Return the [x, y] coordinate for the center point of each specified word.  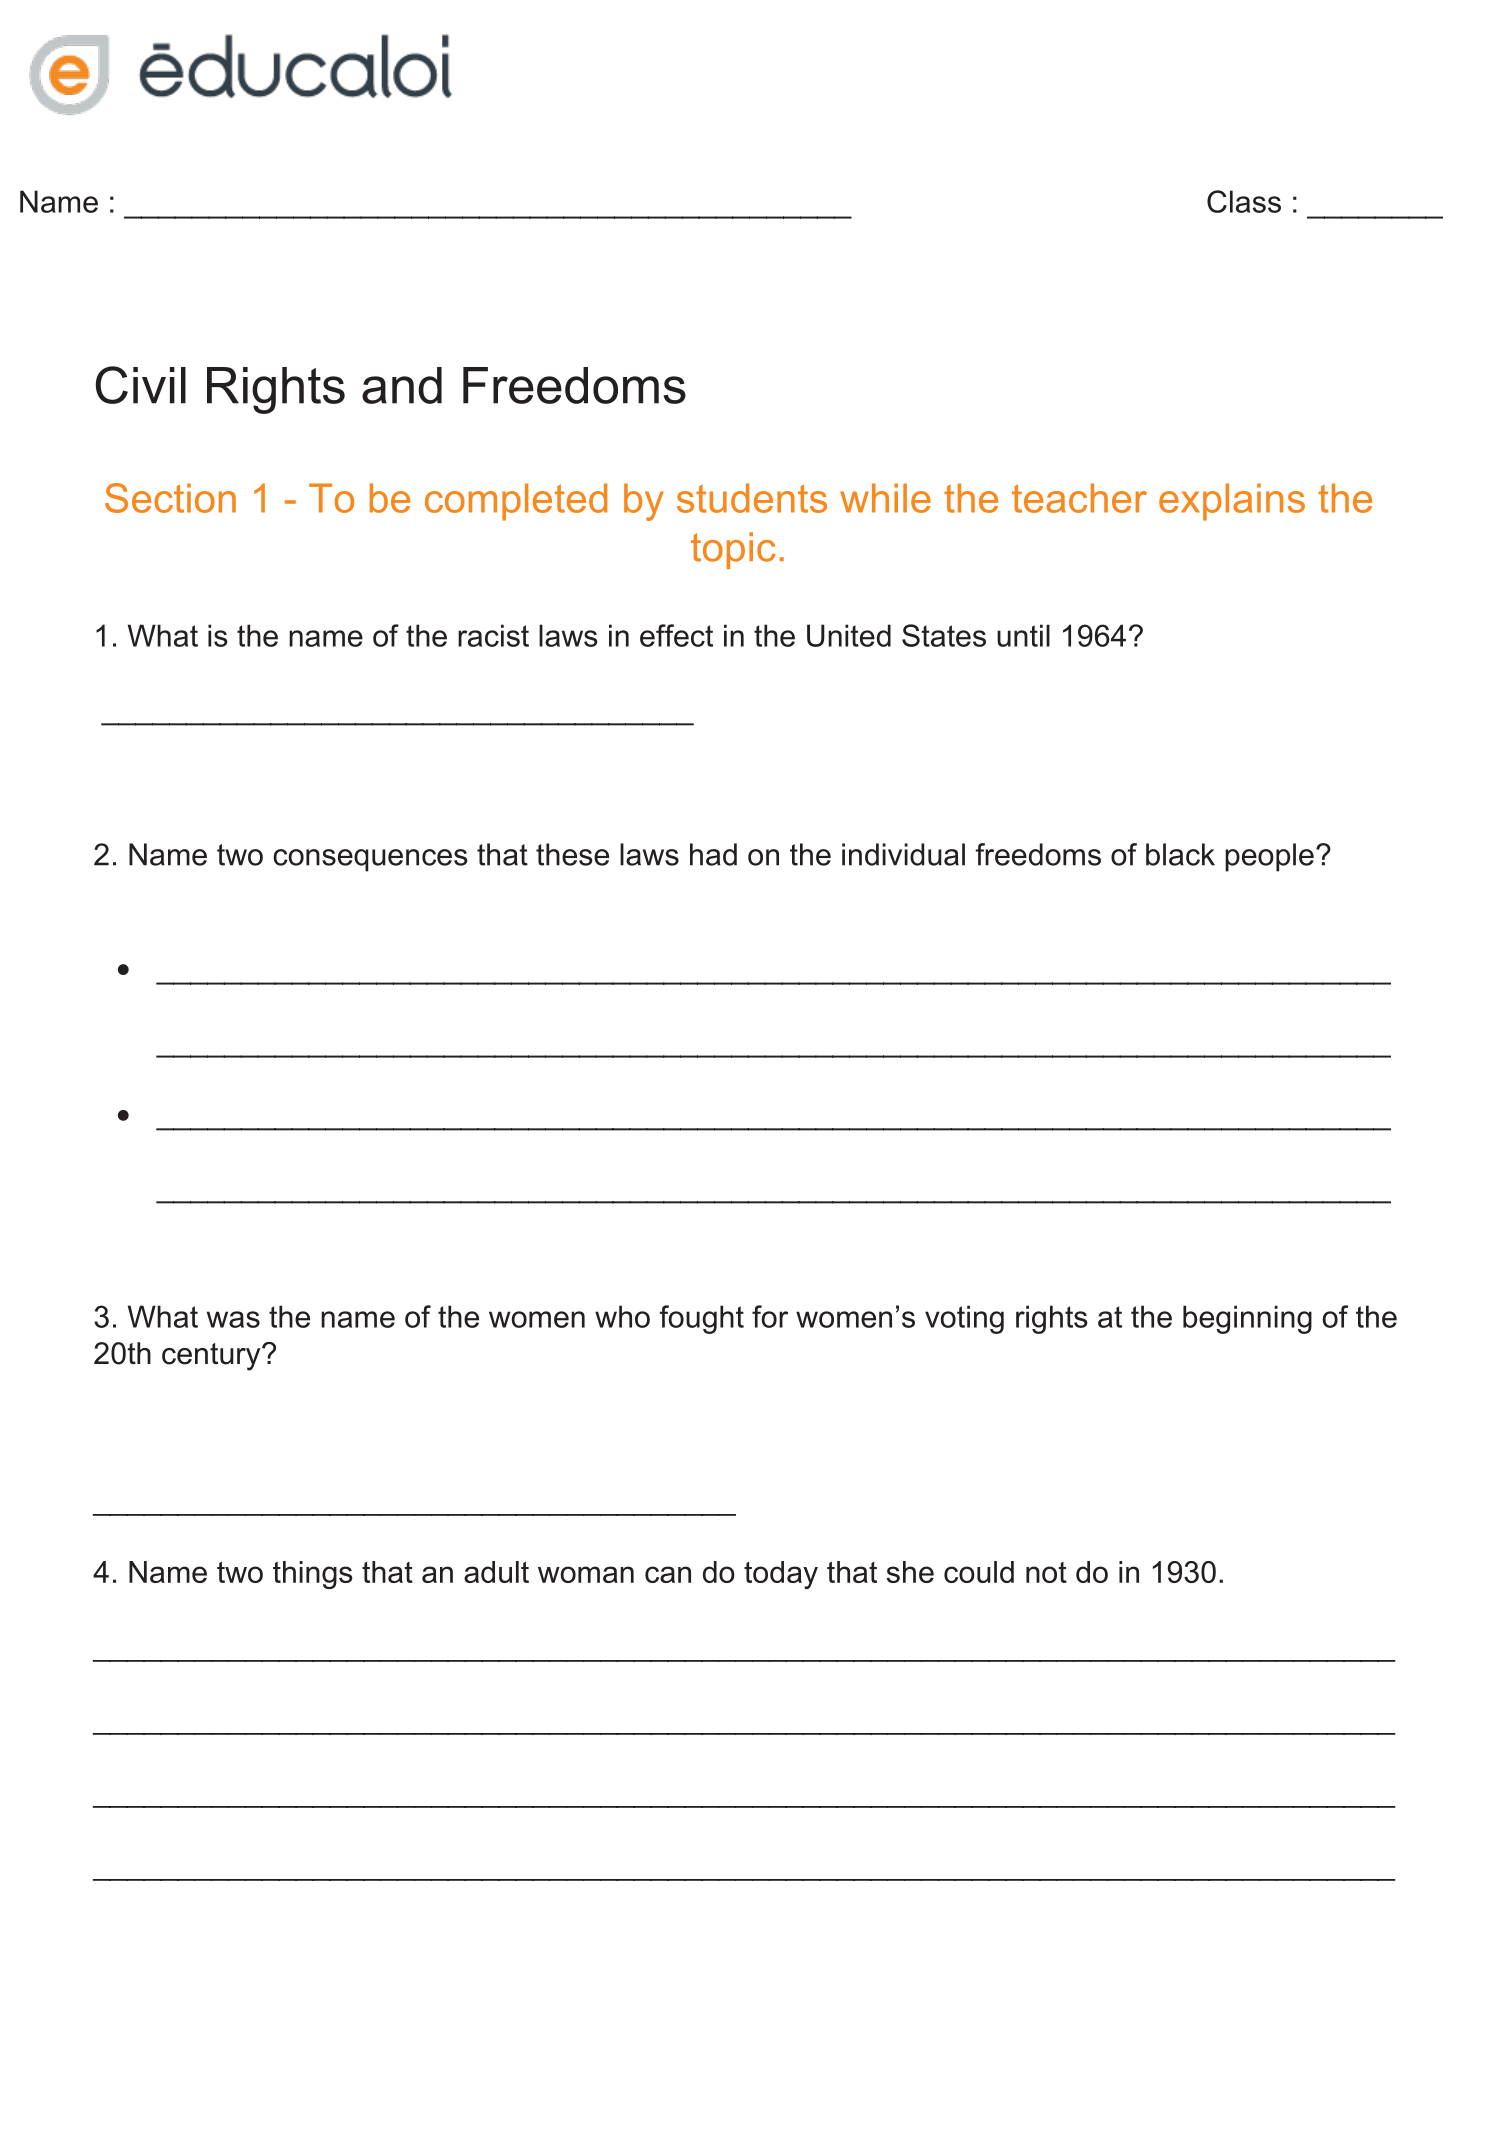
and [402, 385]
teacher [1079, 498]
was [233, 1319]
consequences [370, 860]
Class [1244, 201]
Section [170, 498]
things [313, 1575]
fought [701, 1319]
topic [733, 550]
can [668, 1574]
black [1180, 854]
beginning [1247, 1319]
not [1046, 1572]
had [713, 854]
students [752, 498]
